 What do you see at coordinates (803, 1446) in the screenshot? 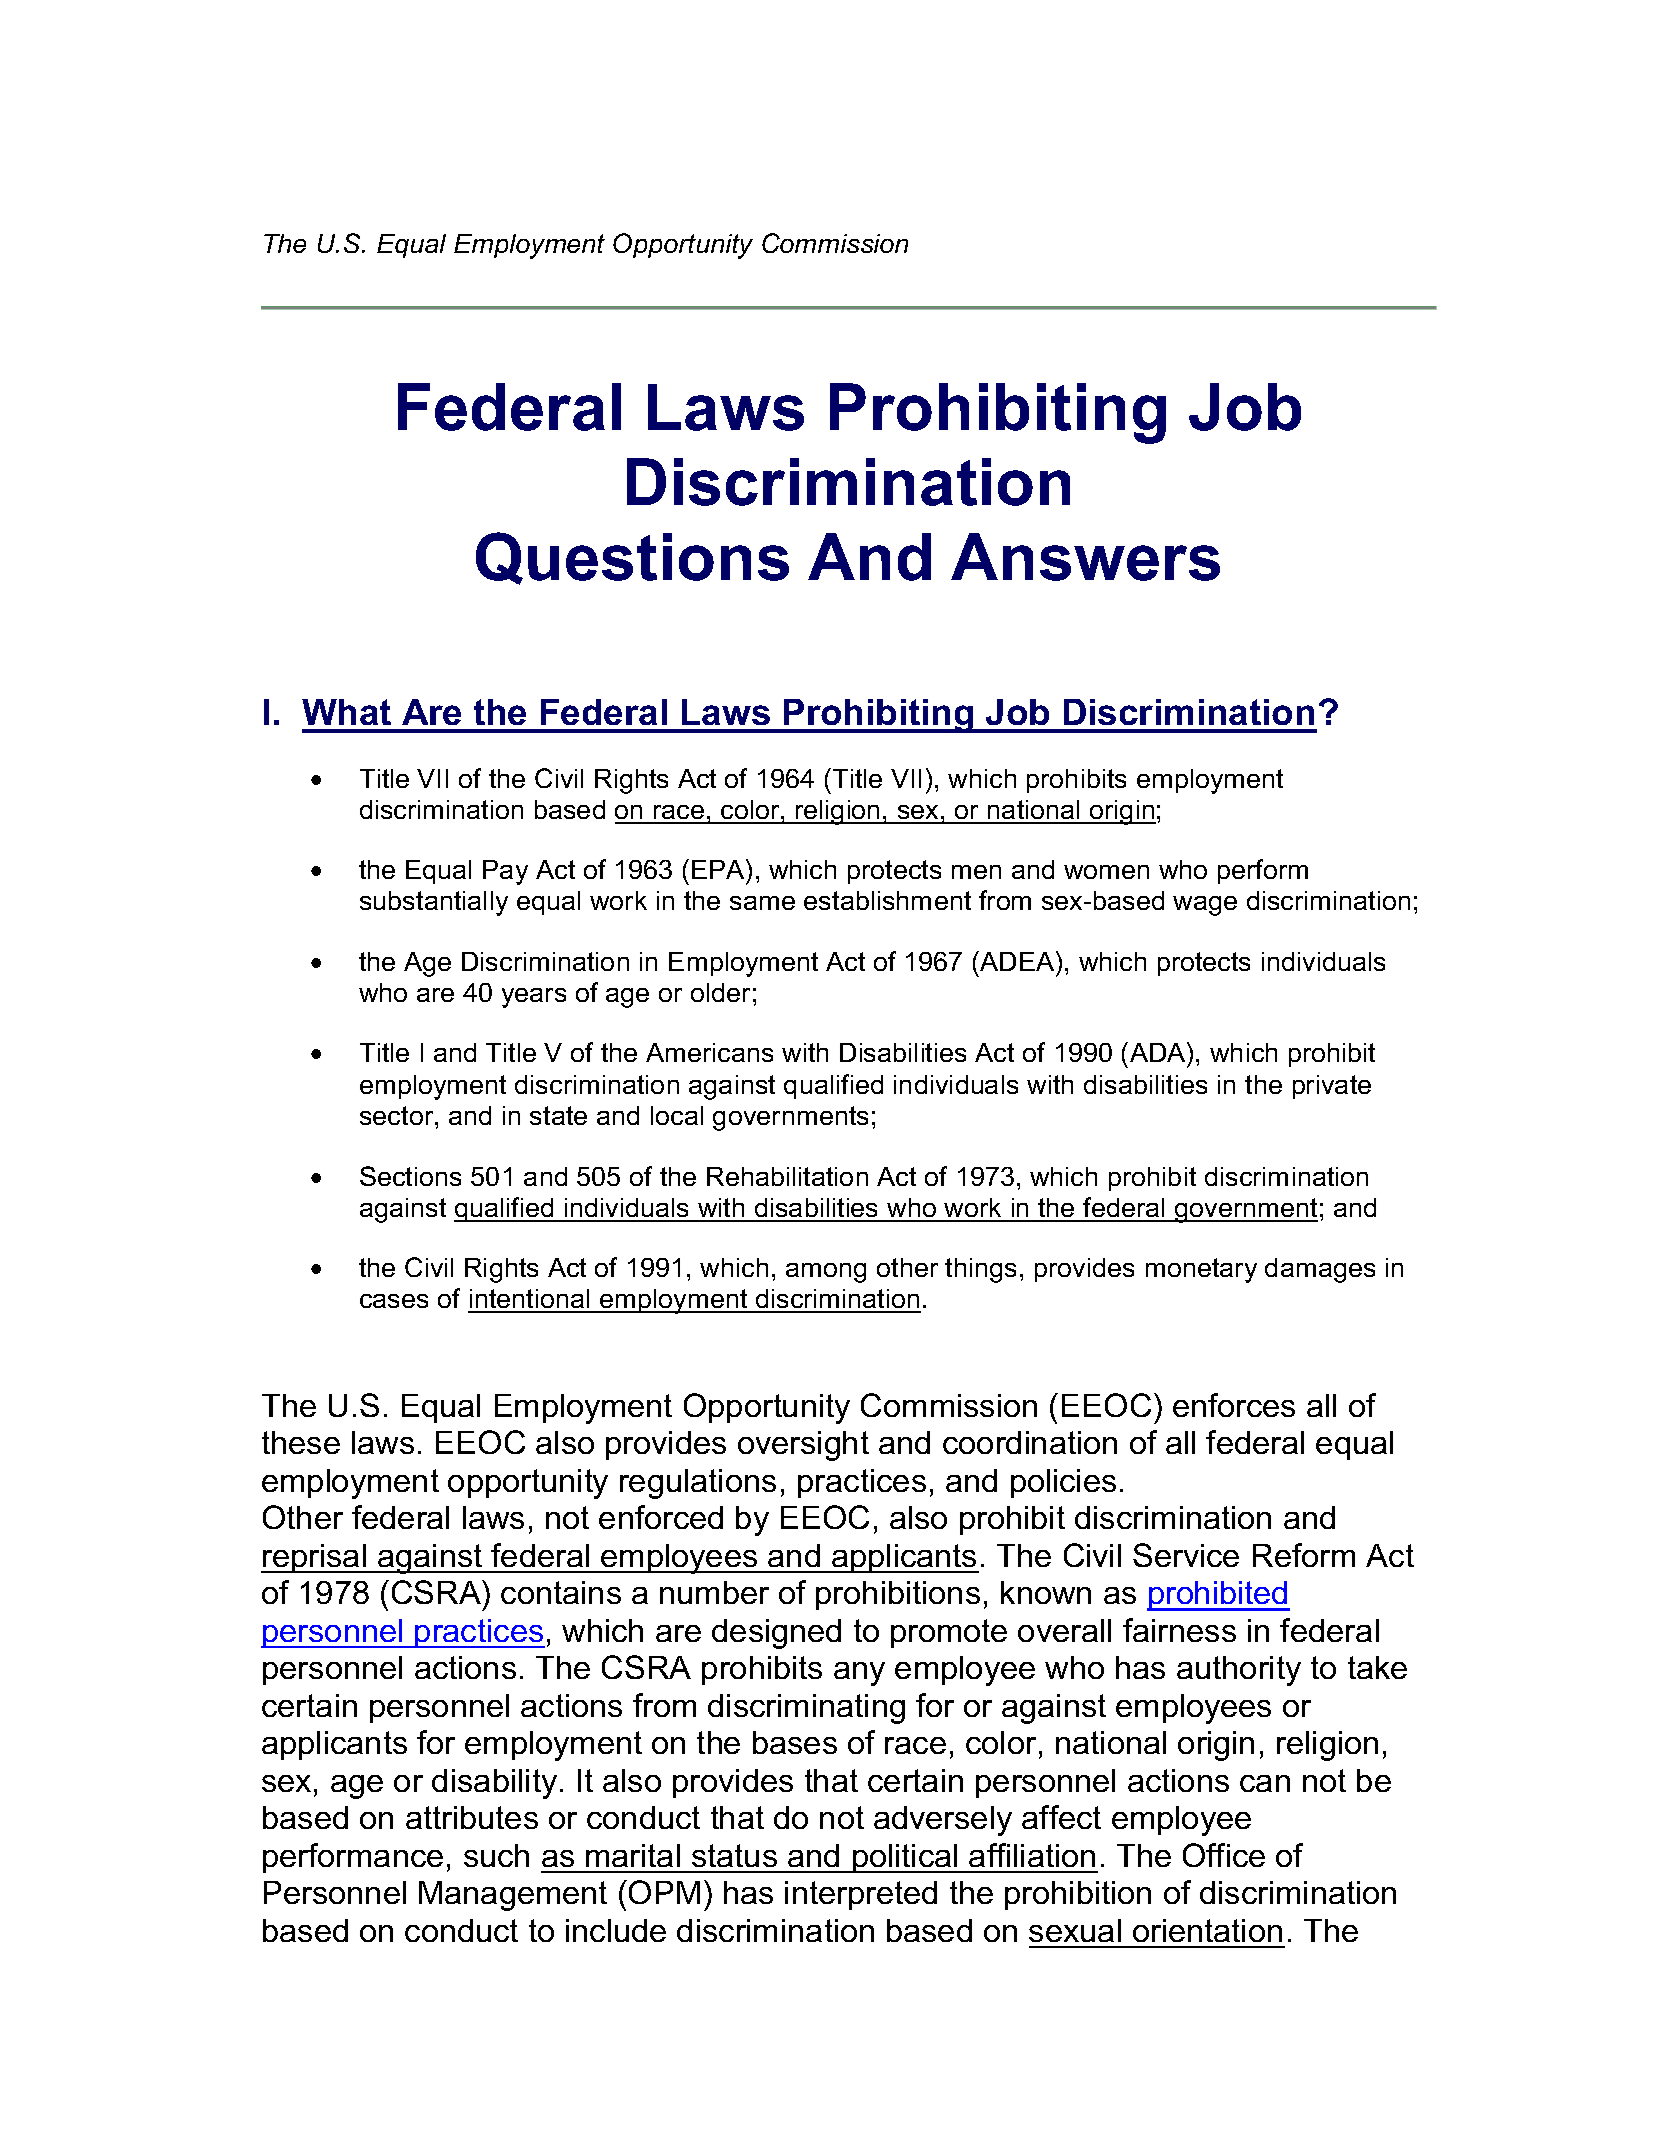
I see `oversight` at bounding box center [803, 1446].
